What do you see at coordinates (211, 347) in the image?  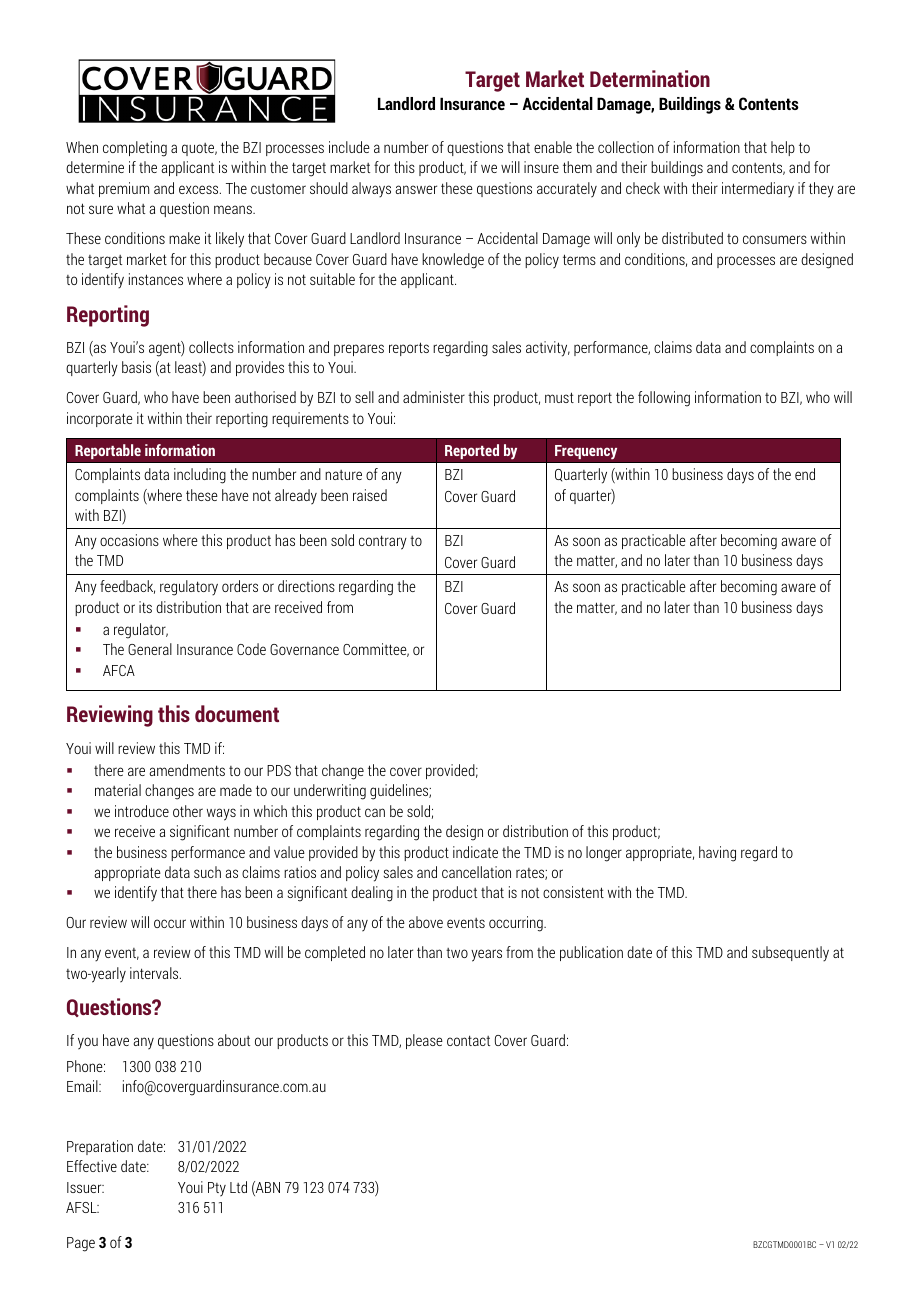 I see `collects` at bounding box center [211, 347].
